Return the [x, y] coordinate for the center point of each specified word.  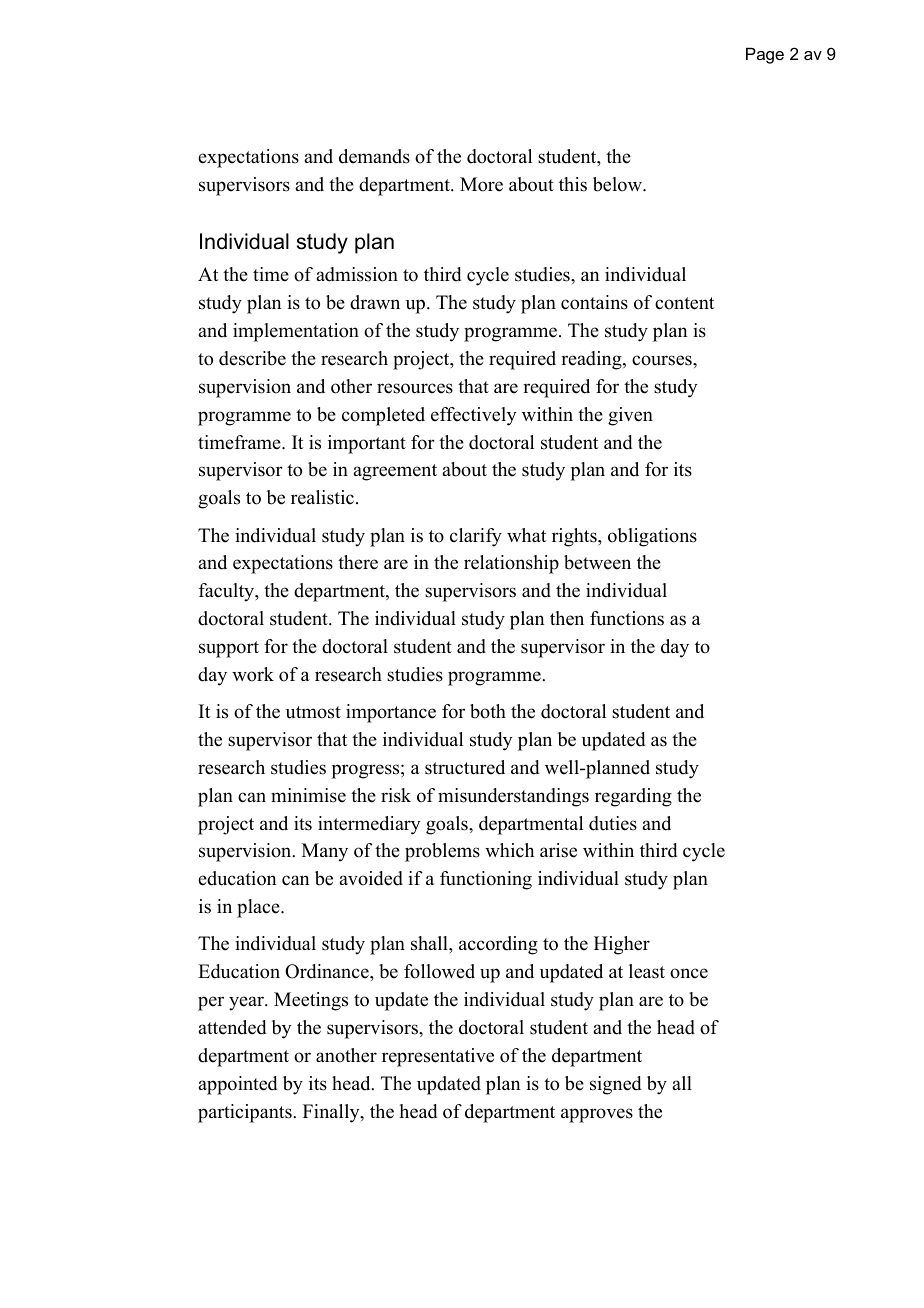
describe [252, 358]
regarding [633, 797]
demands [374, 156]
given [630, 416]
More [481, 184]
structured [465, 767]
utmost [313, 712]
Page [765, 55]
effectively [474, 416]
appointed [237, 1085]
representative [438, 1057]
